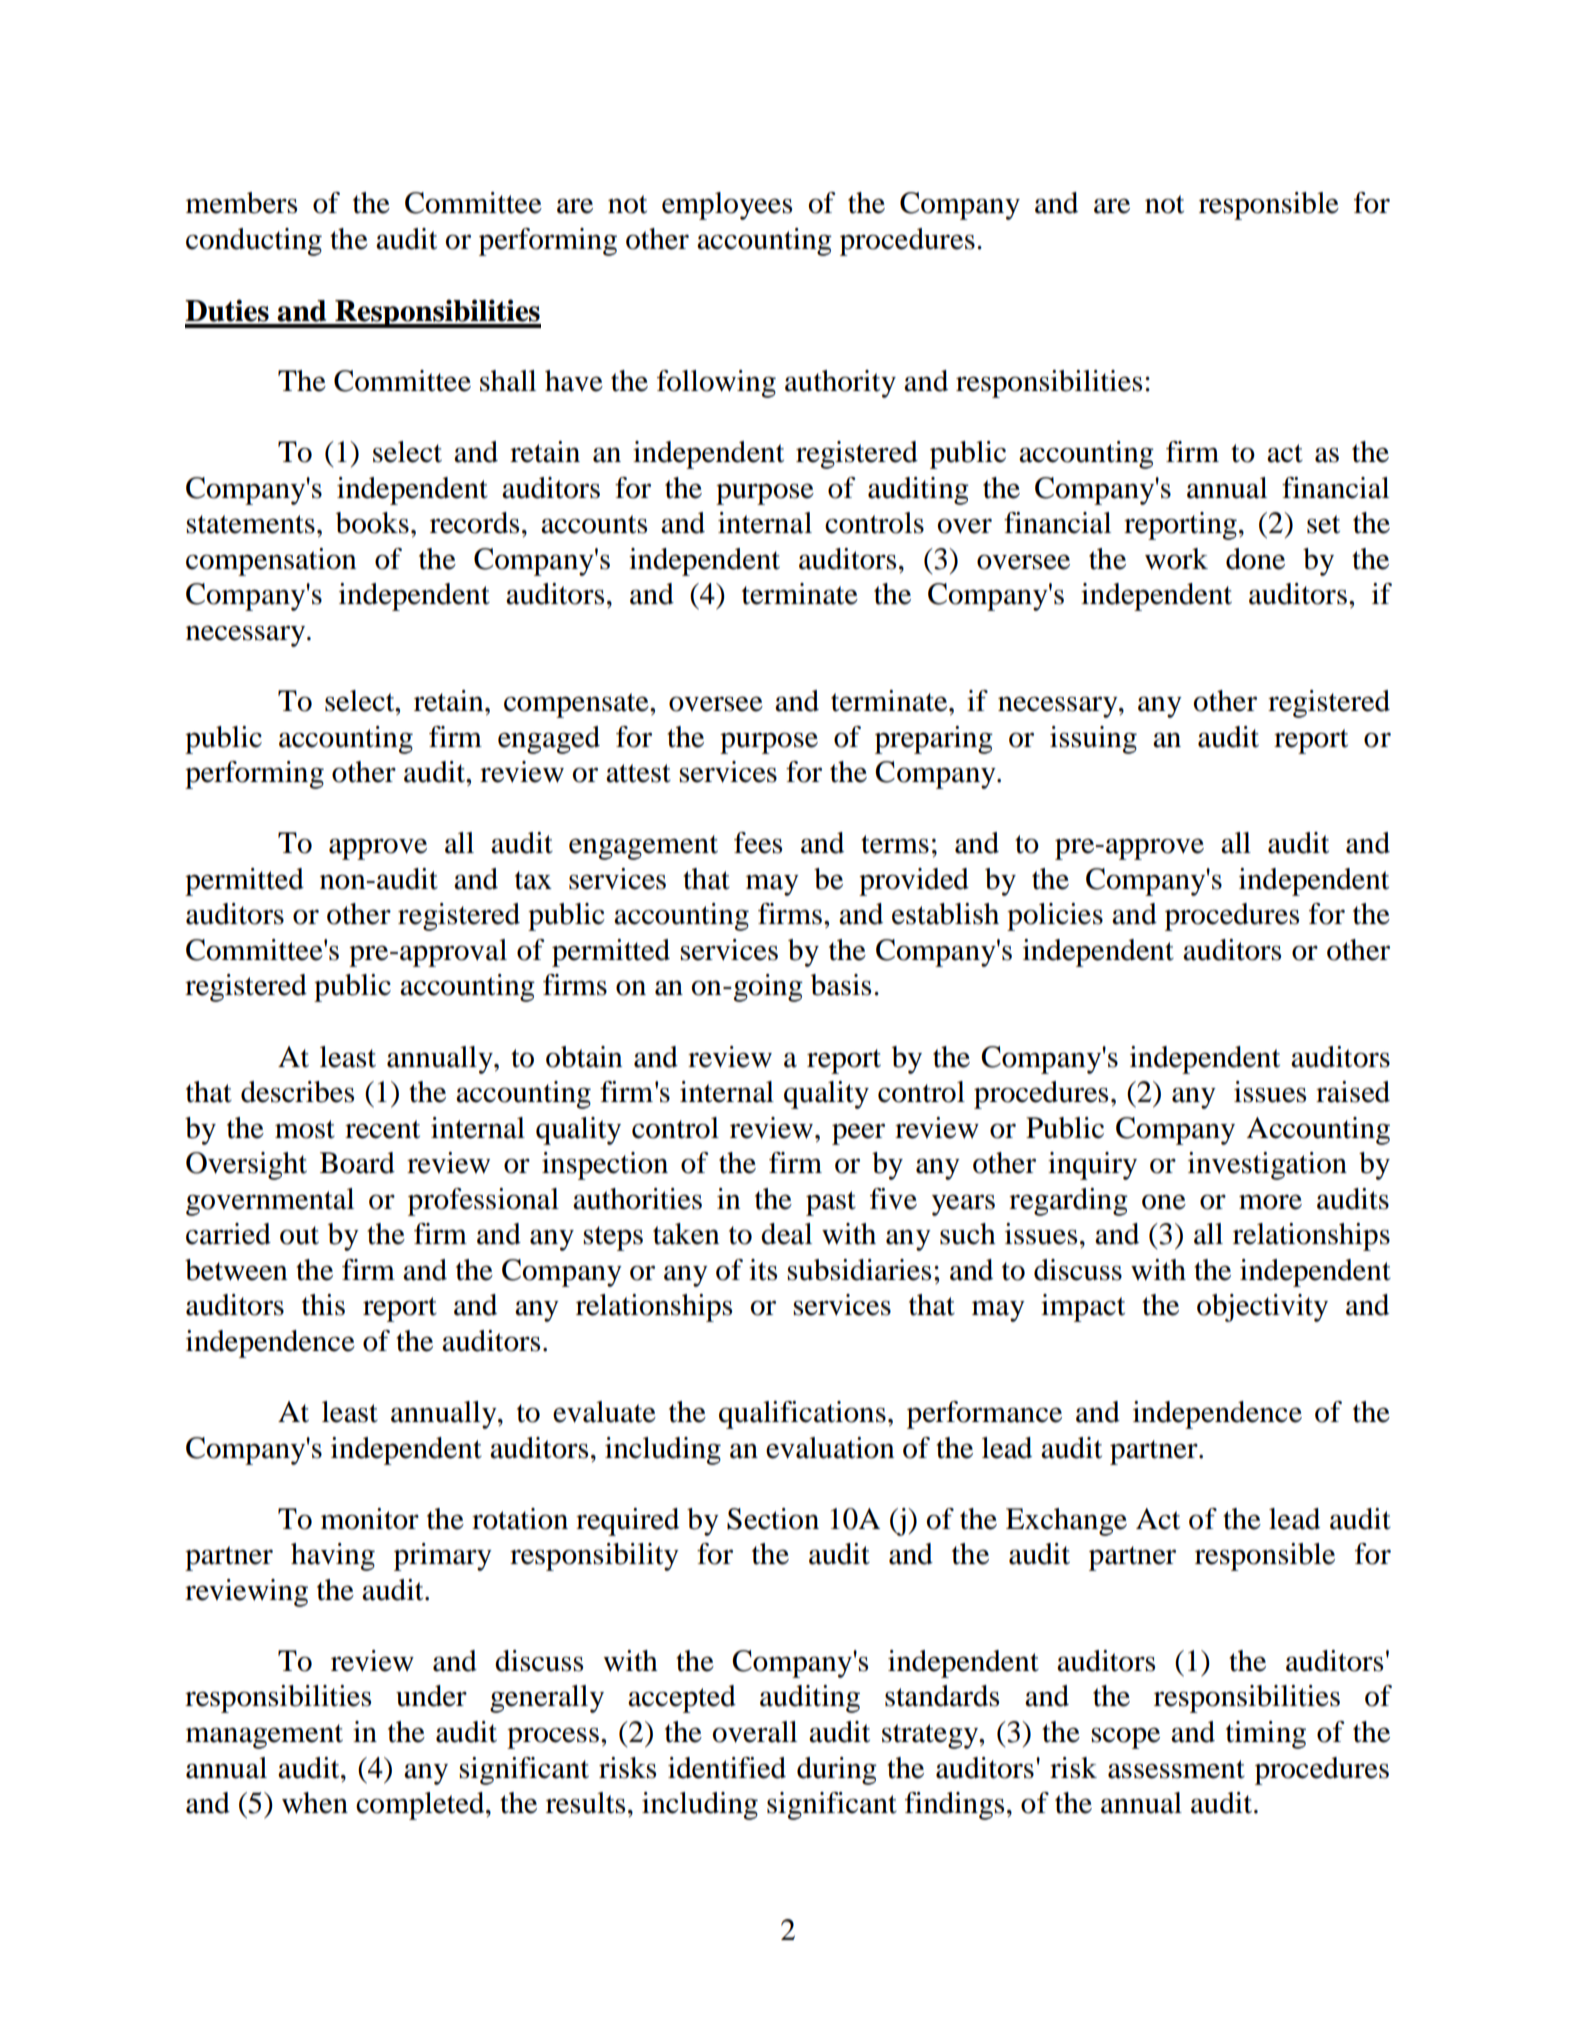 The image size is (1576, 2040). Describe the element at coordinates (1353, 1092) in the screenshot. I see `raised` at that location.
